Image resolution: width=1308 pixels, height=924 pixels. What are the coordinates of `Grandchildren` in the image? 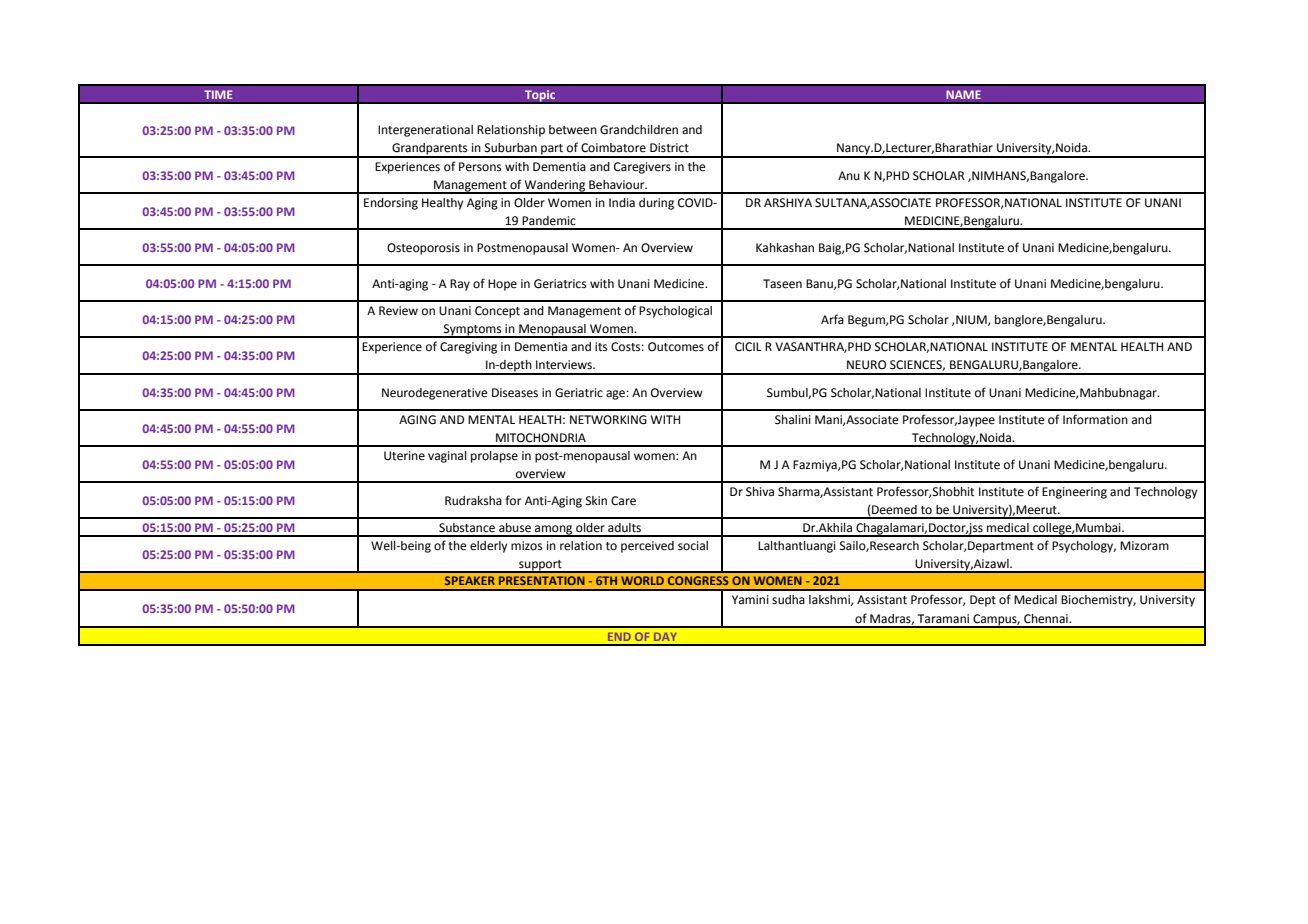 It's located at (639, 130).
